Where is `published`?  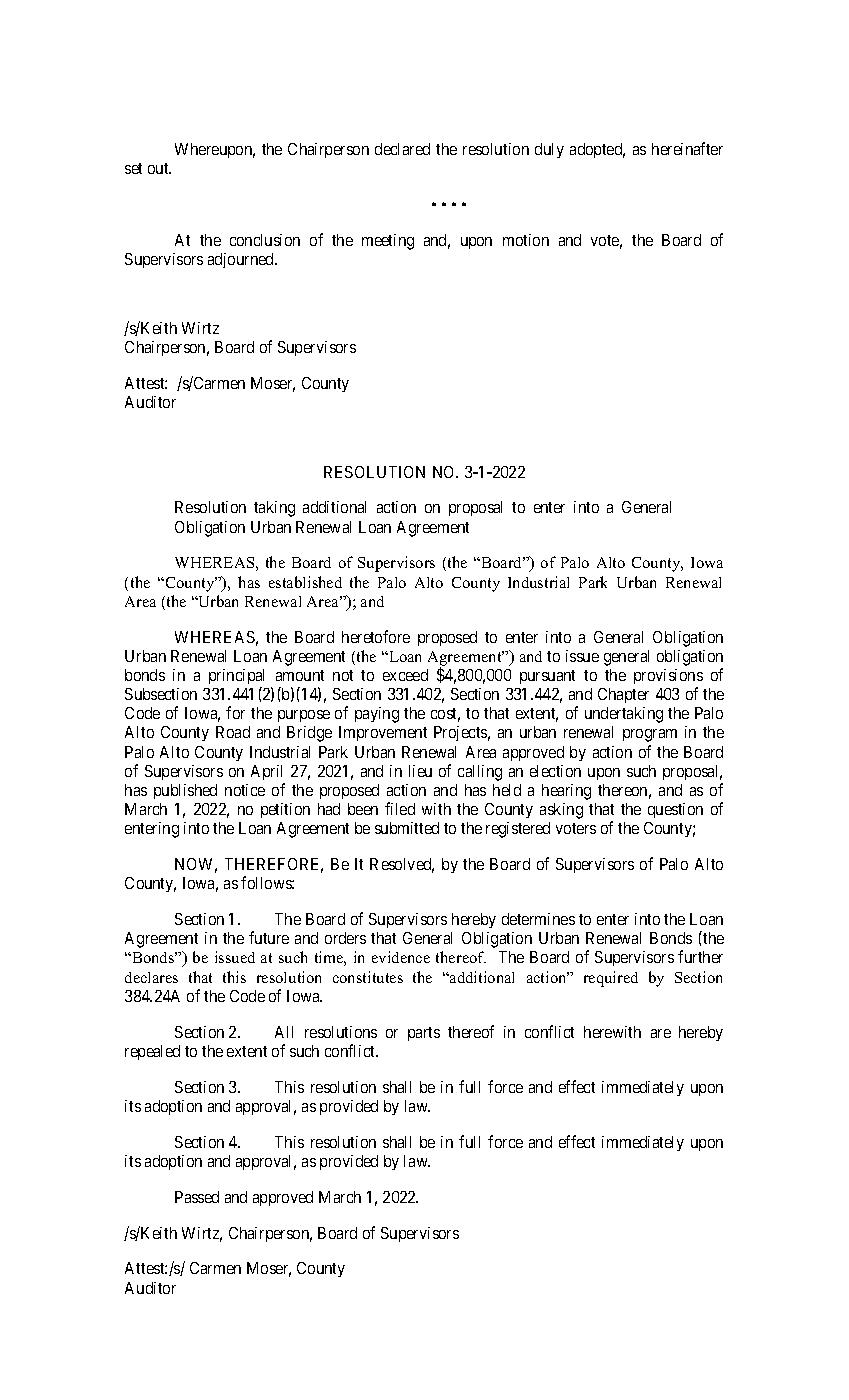
published is located at coordinates (185, 791).
